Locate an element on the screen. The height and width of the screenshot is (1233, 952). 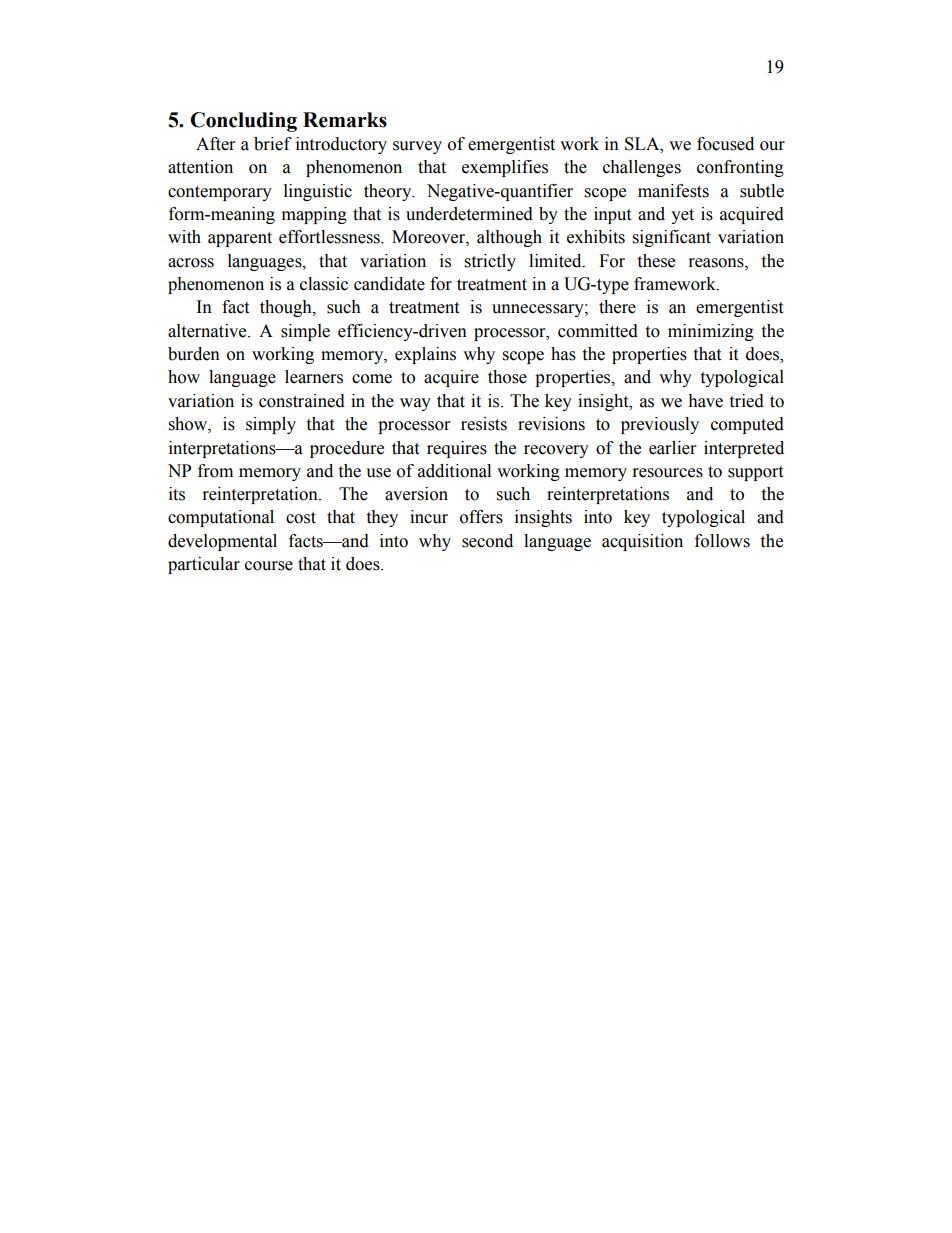
Concluding is located at coordinates (243, 122).
